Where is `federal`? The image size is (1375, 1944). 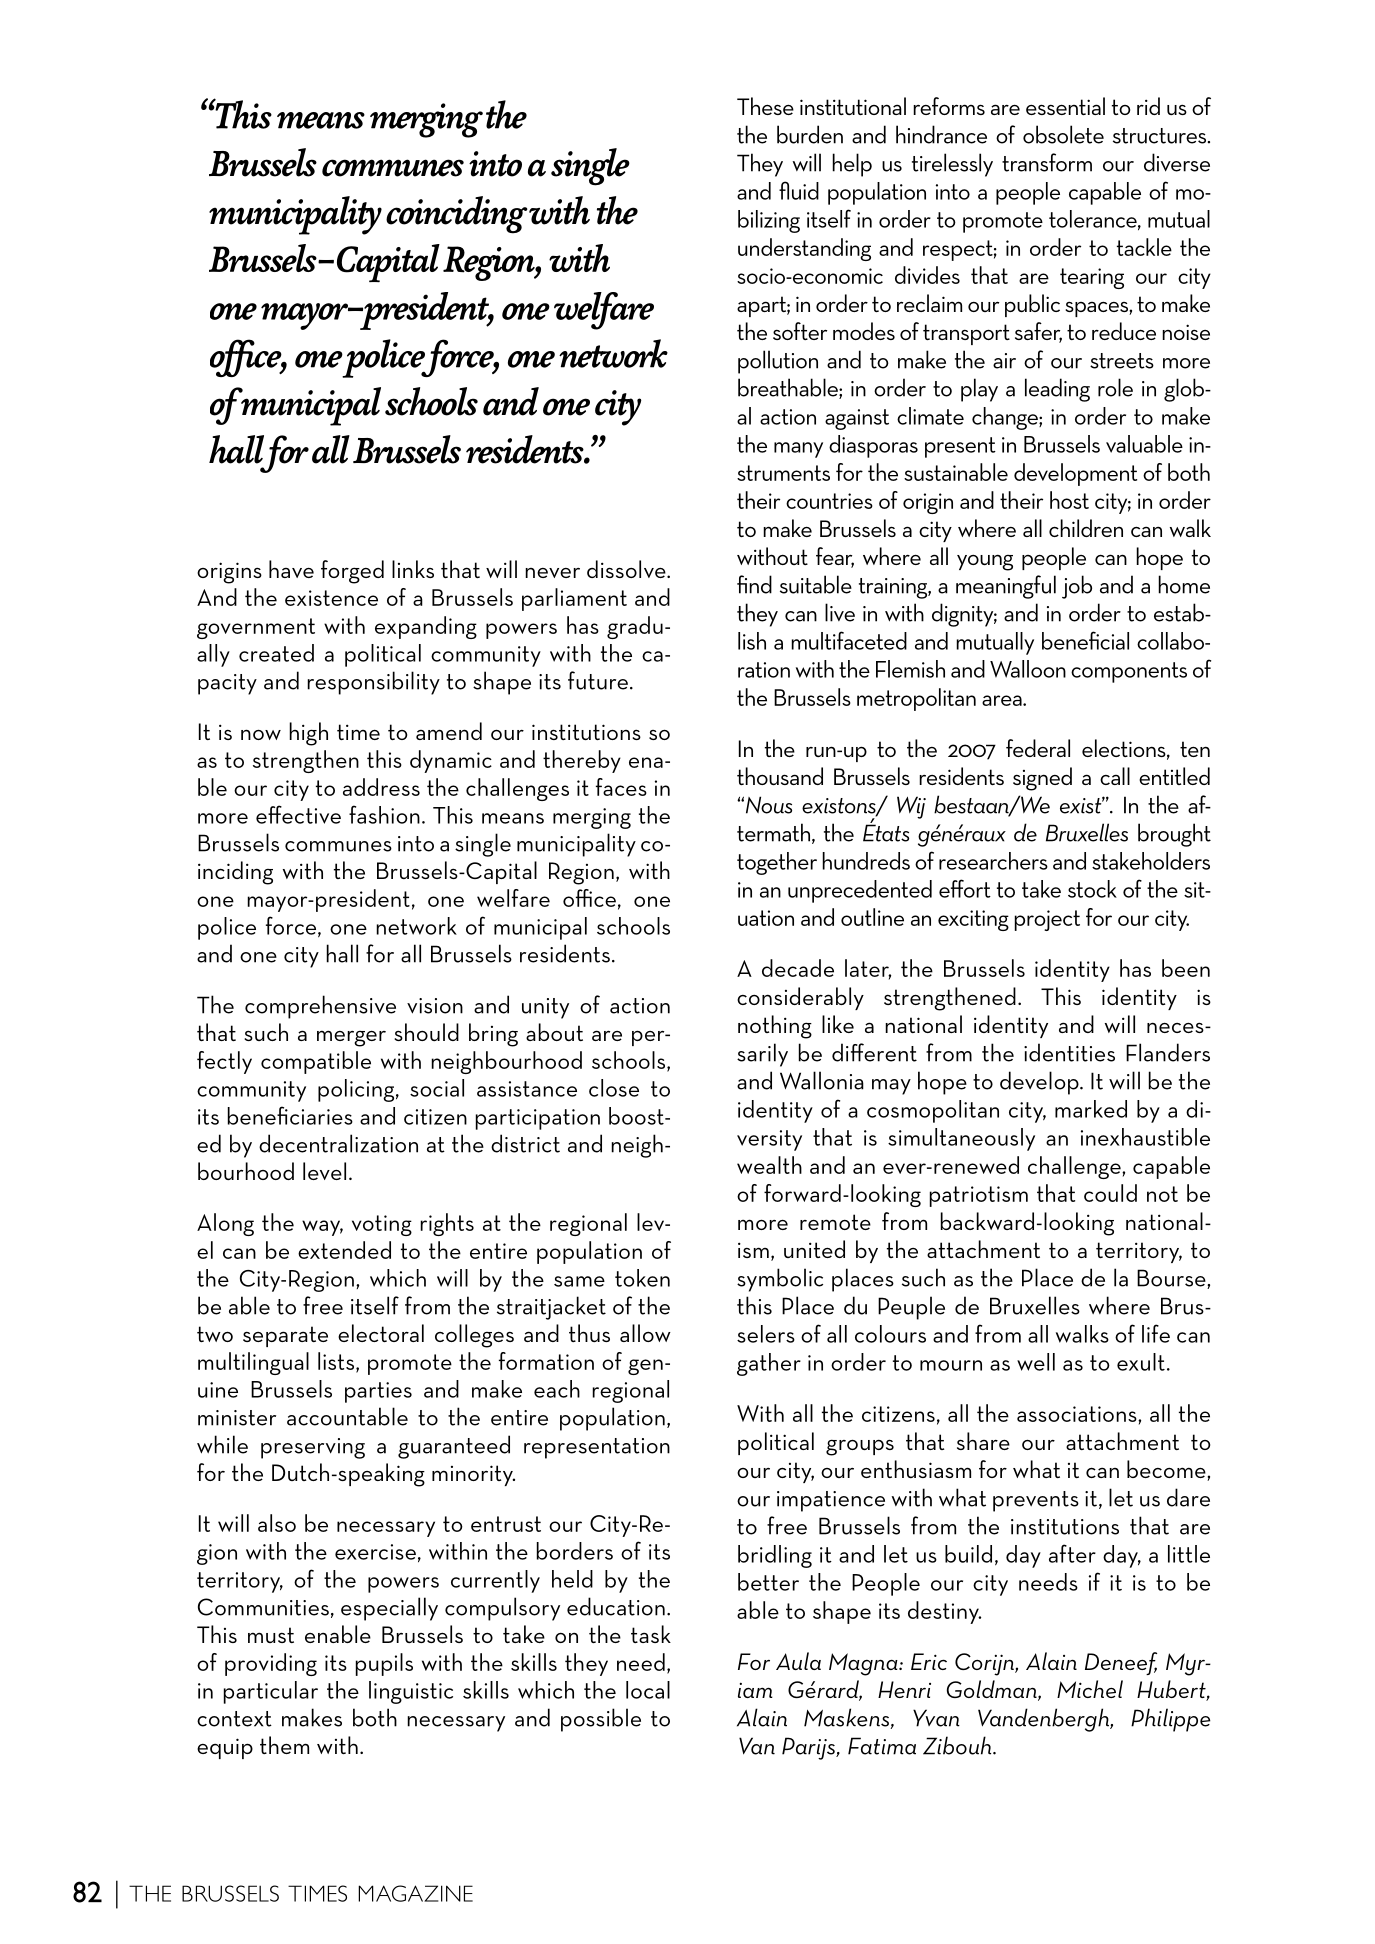
federal is located at coordinates (1038, 748).
